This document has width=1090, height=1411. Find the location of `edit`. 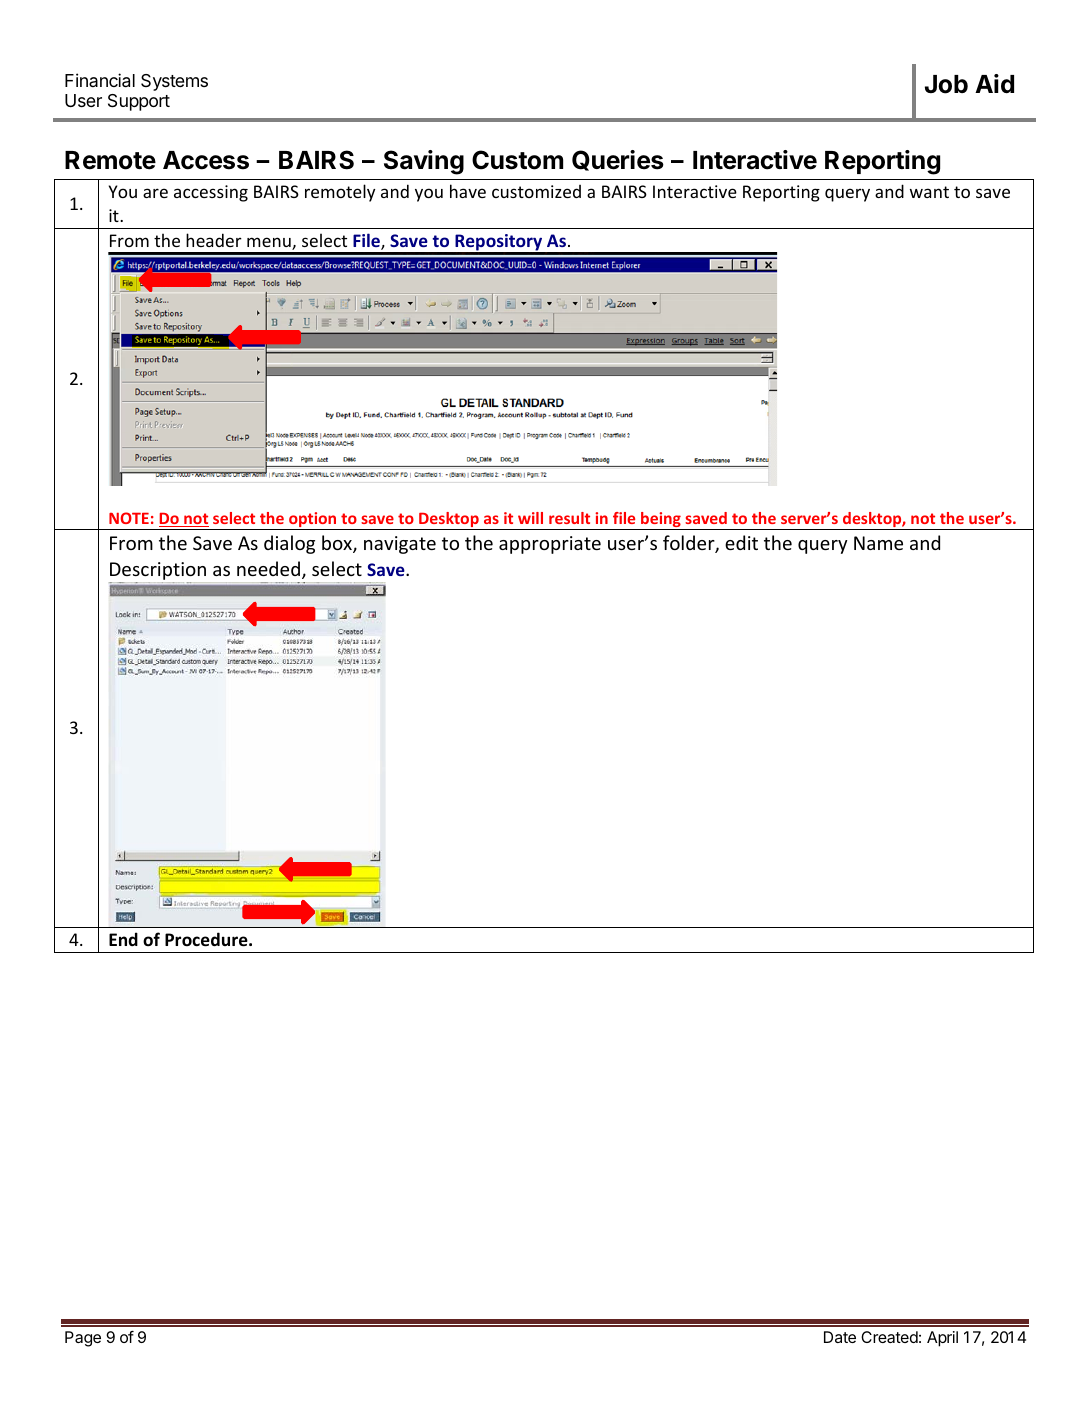

edit is located at coordinates (741, 542).
